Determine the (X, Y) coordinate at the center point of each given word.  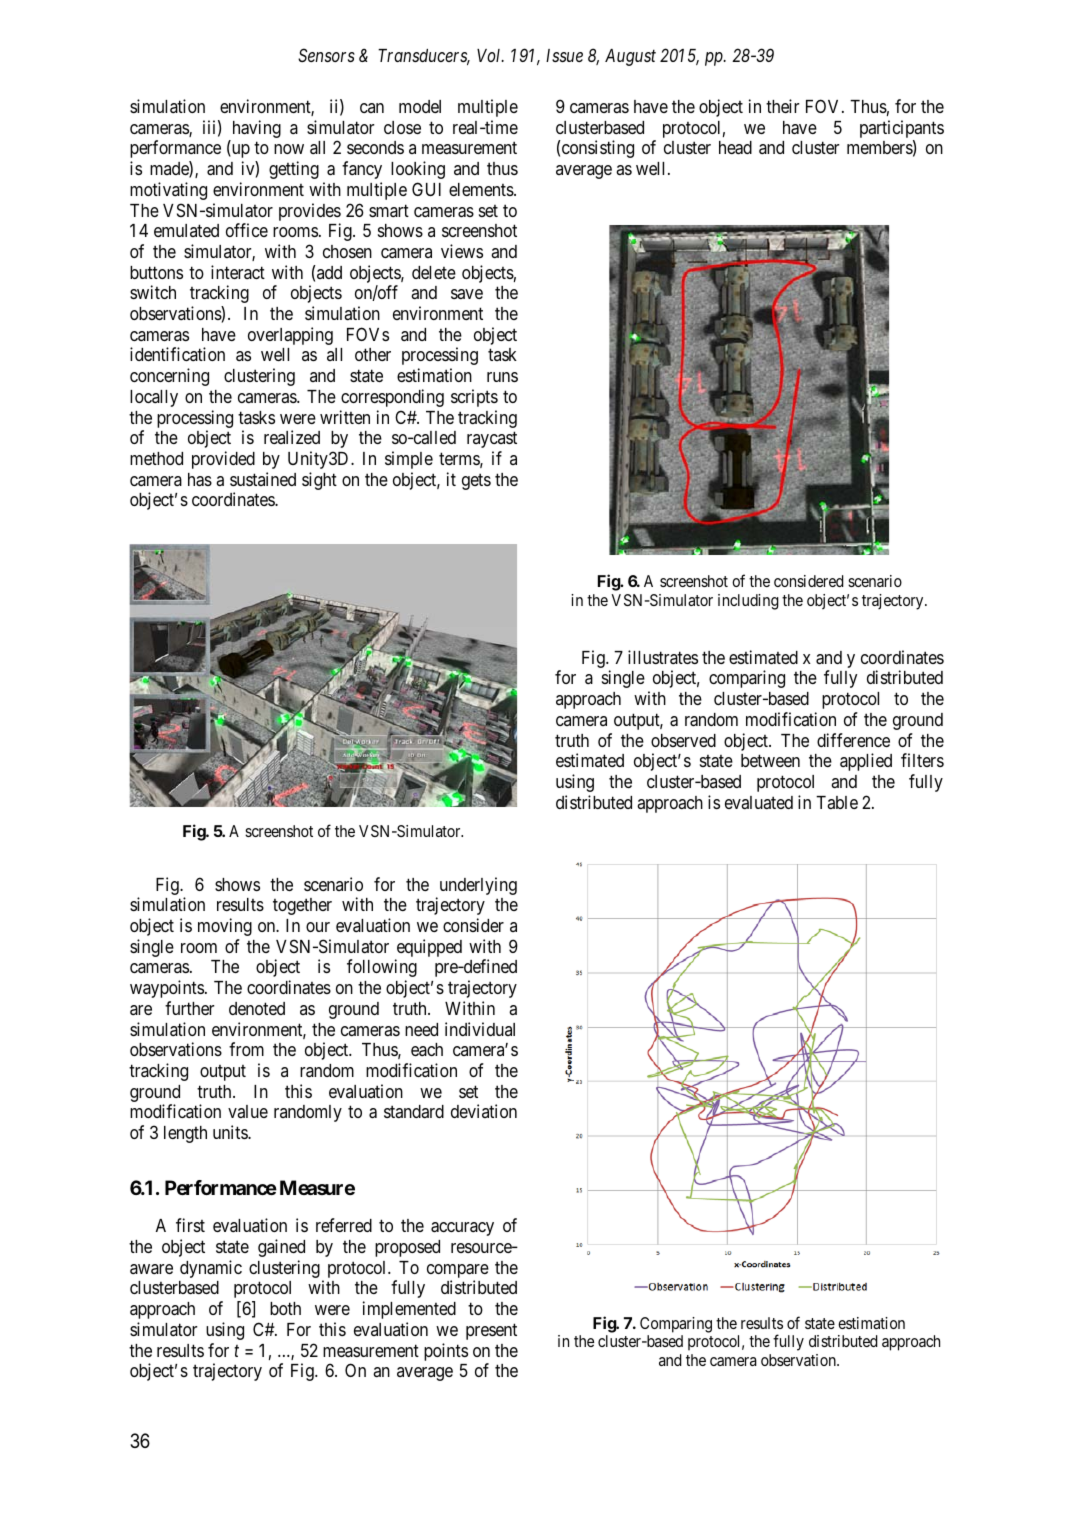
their (782, 106)
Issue (564, 55)
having (255, 130)
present (491, 1331)
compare (458, 1272)
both (285, 1308)
